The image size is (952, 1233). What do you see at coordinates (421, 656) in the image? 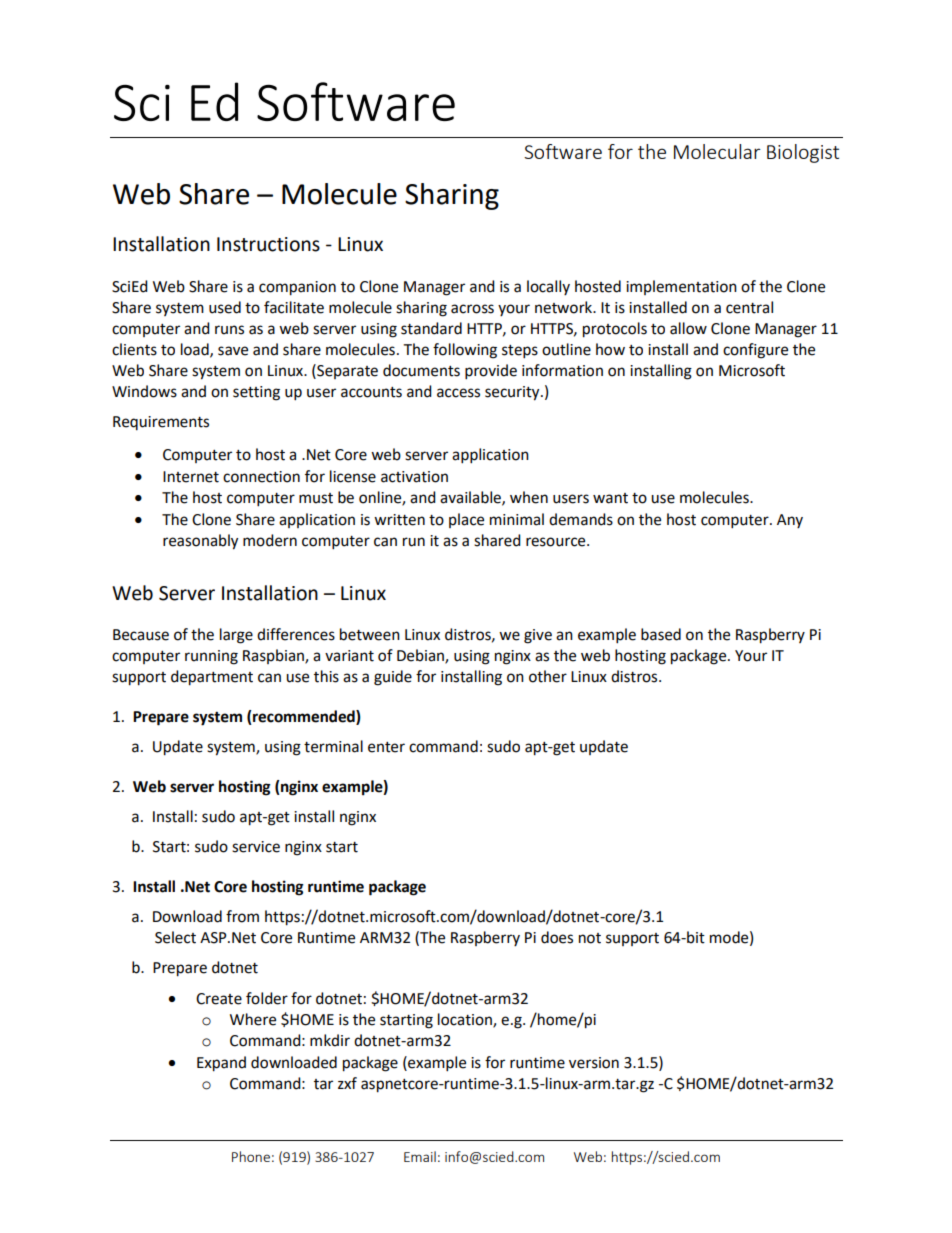
I see `Debian` at bounding box center [421, 656].
